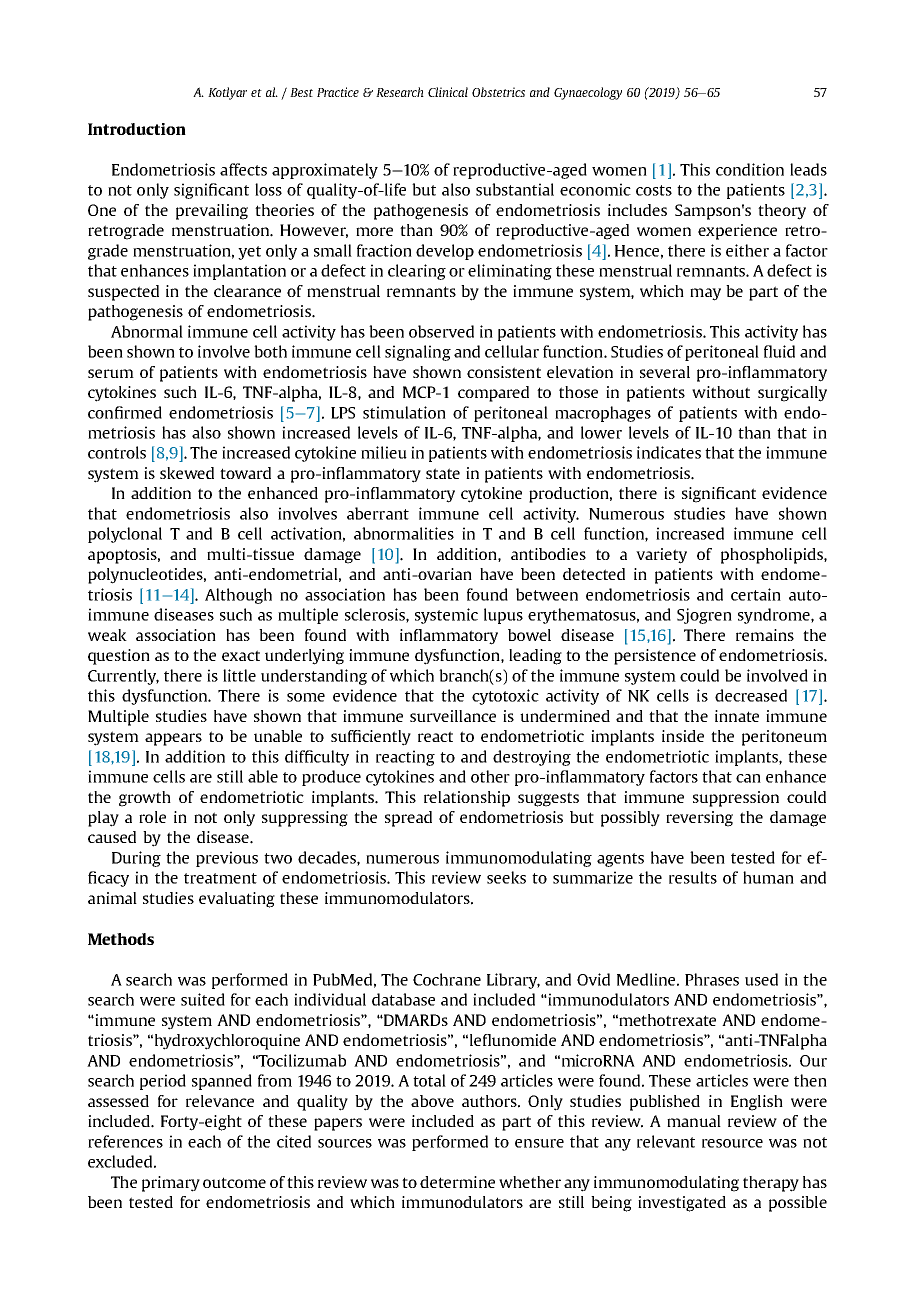  What do you see at coordinates (137, 129) in the document?
I see `Introduction` at bounding box center [137, 129].
